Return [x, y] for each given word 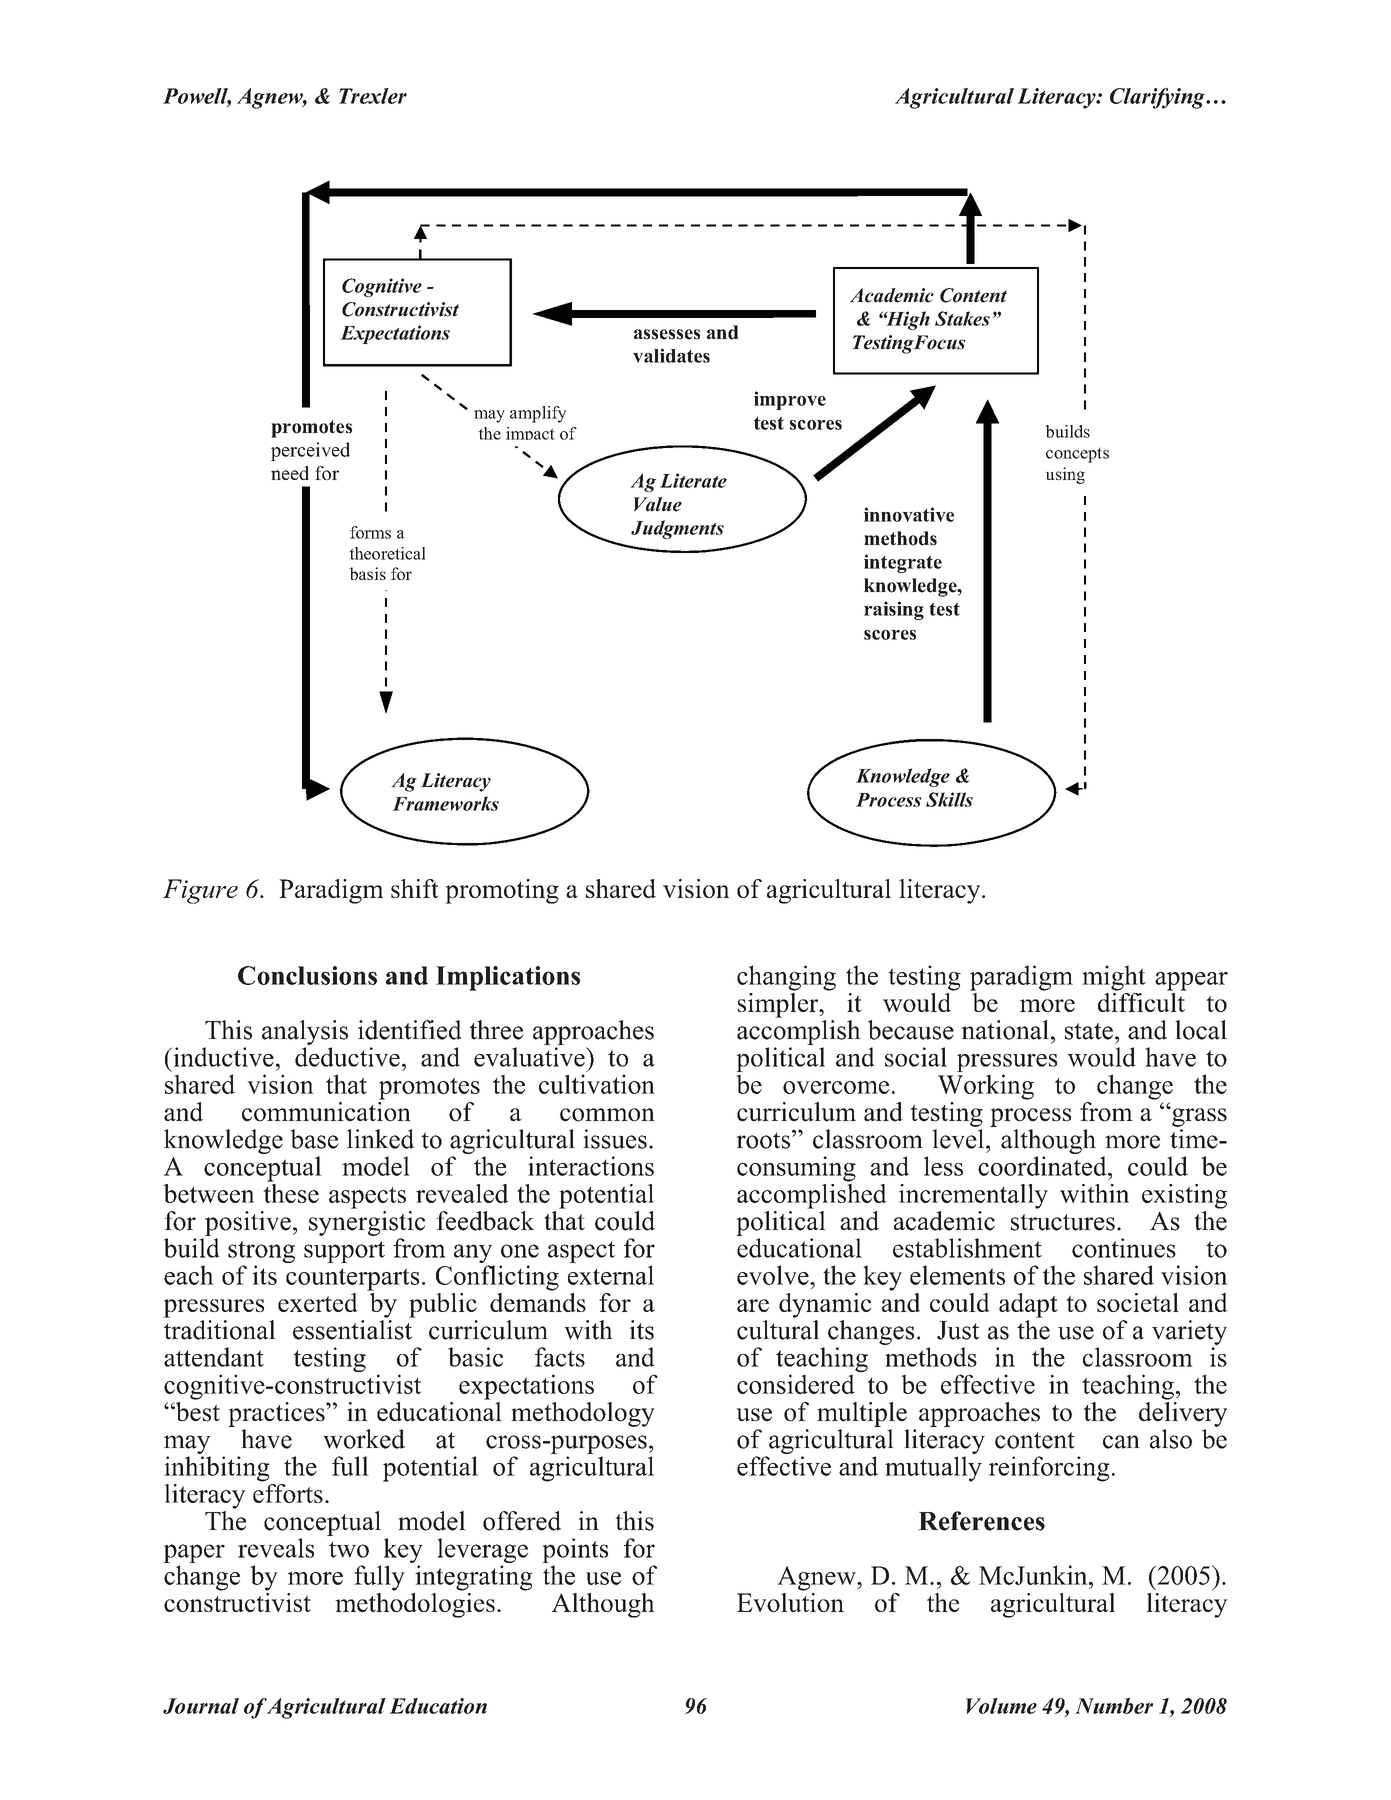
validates [671, 355]
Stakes [962, 318]
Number [1114, 1706]
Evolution [790, 1601]
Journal [201, 1706]
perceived [310, 451]
